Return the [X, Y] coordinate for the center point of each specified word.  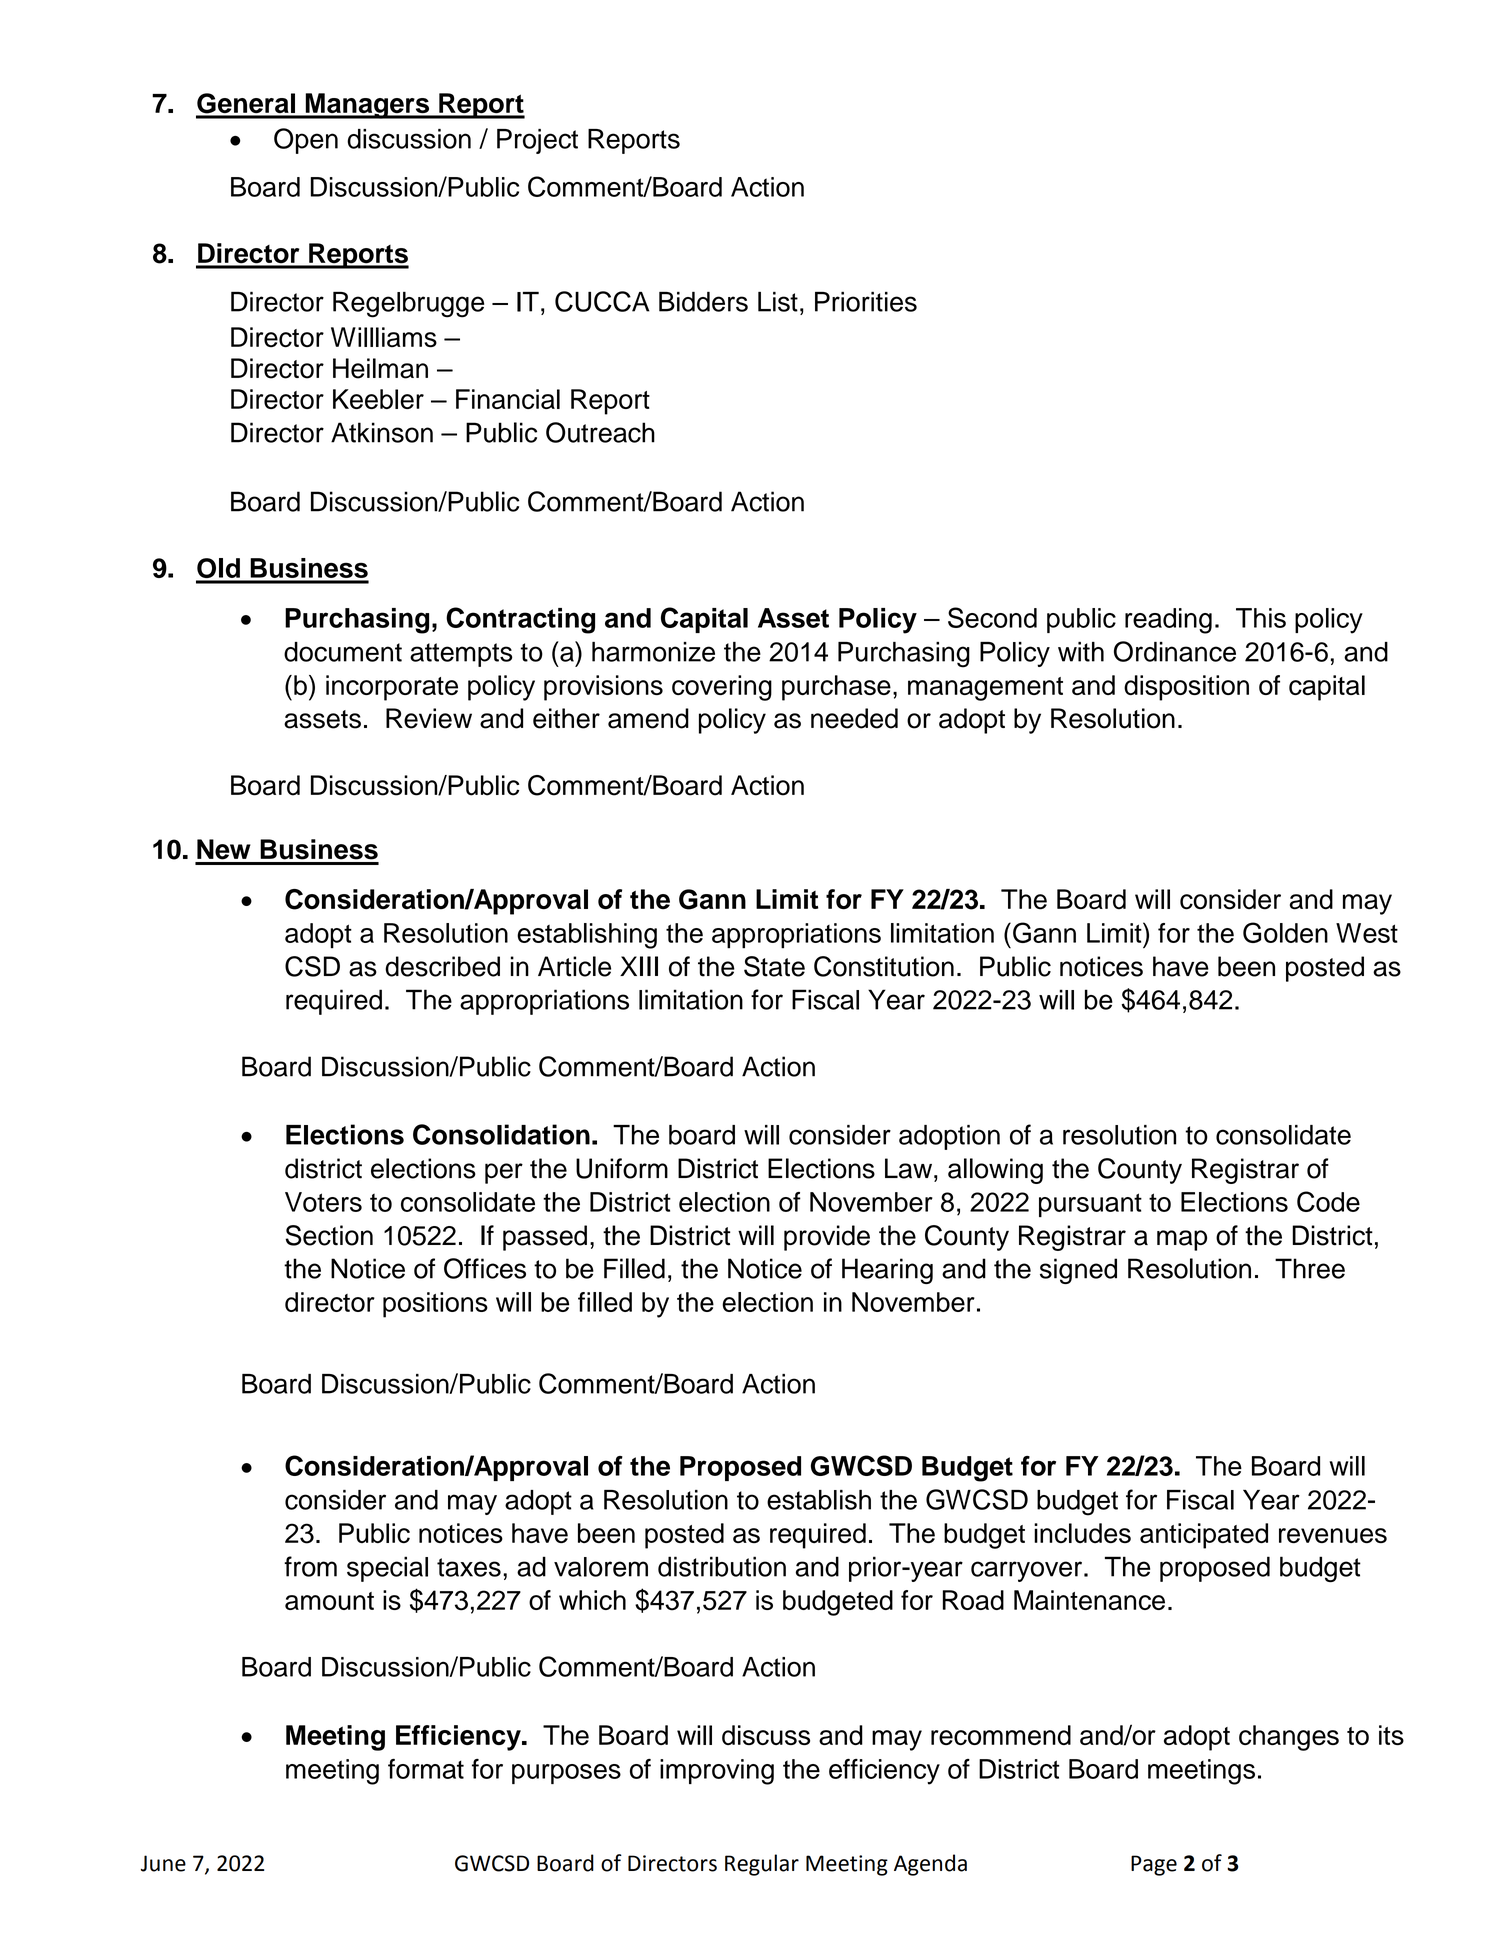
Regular [762, 1865]
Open [306, 141]
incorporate [392, 688]
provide [827, 1238]
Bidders [703, 301]
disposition [1186, 688]
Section [329, 1235]
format [426, 1769]
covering [722, 688]
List [778, 301]
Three [1310, 1268]
